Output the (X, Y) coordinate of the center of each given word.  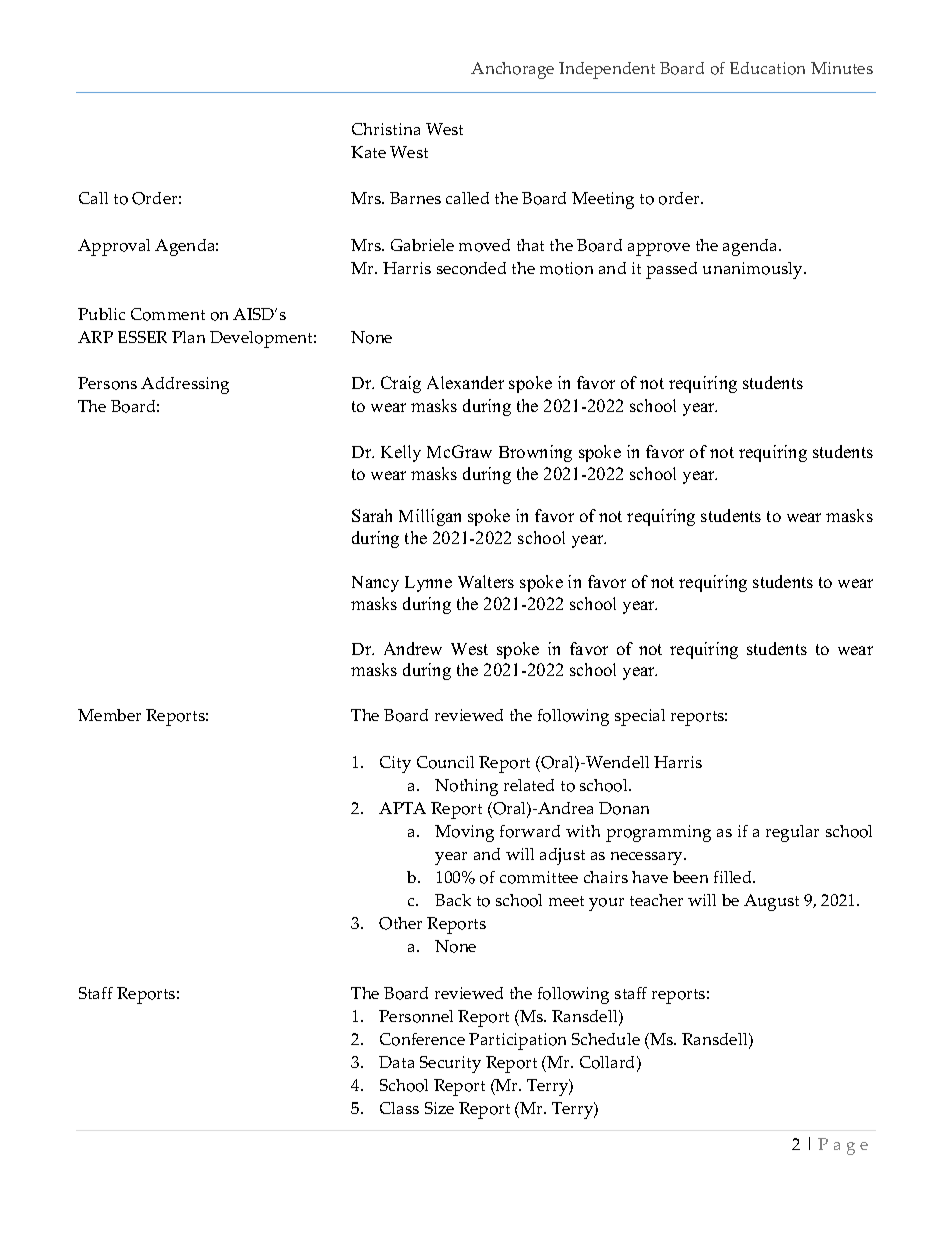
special (640, 717)
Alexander (465, 382)
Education (767, 68)
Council (445, 762)
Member (109, 715)
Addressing (185, 385)
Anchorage (512, 70)
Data (396, 1062)
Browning (535, 453)
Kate (368, 152)
